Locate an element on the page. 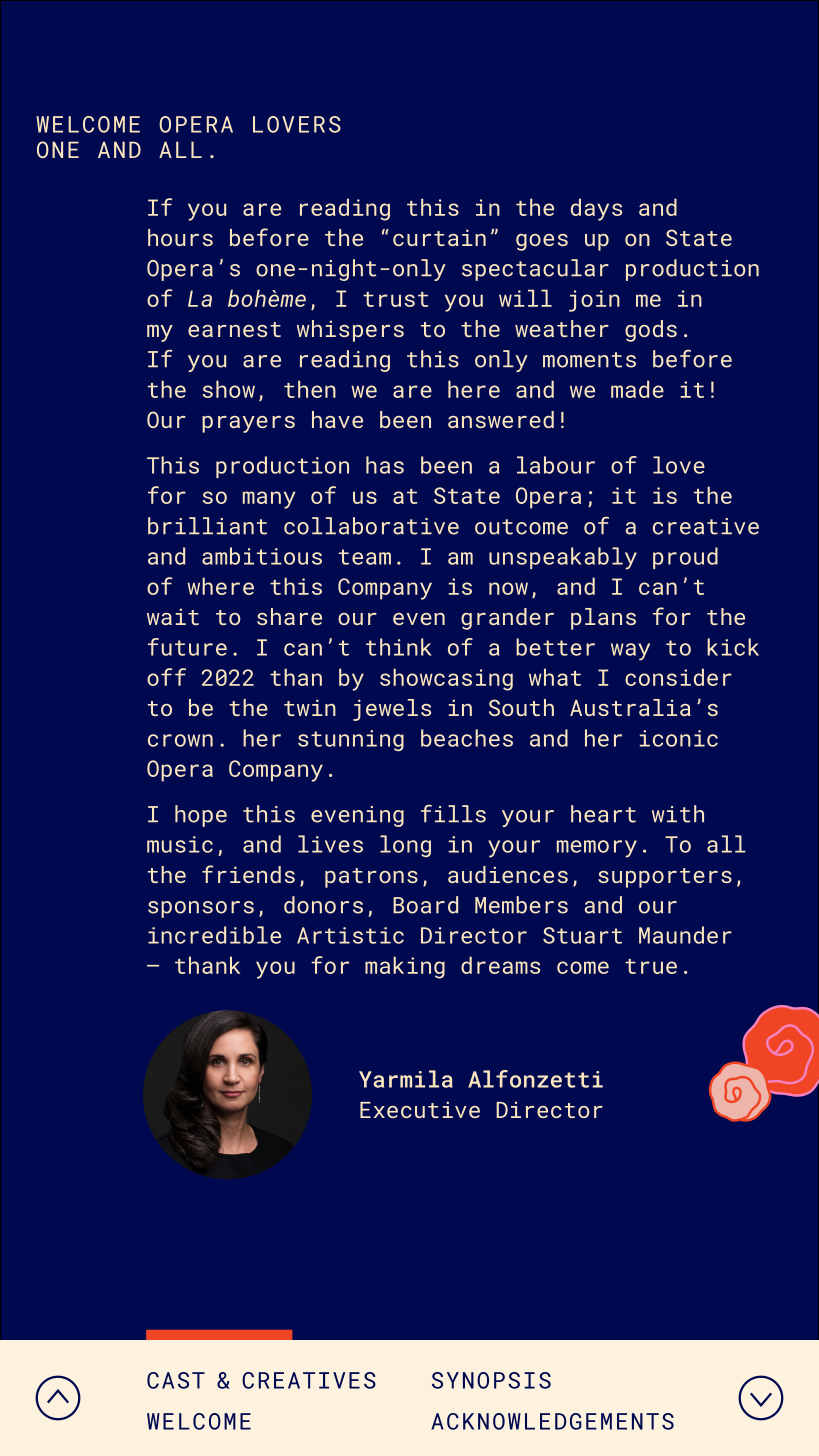 The height and width of the document is (1456, 819). fills is located at coordinates (453, 813).
